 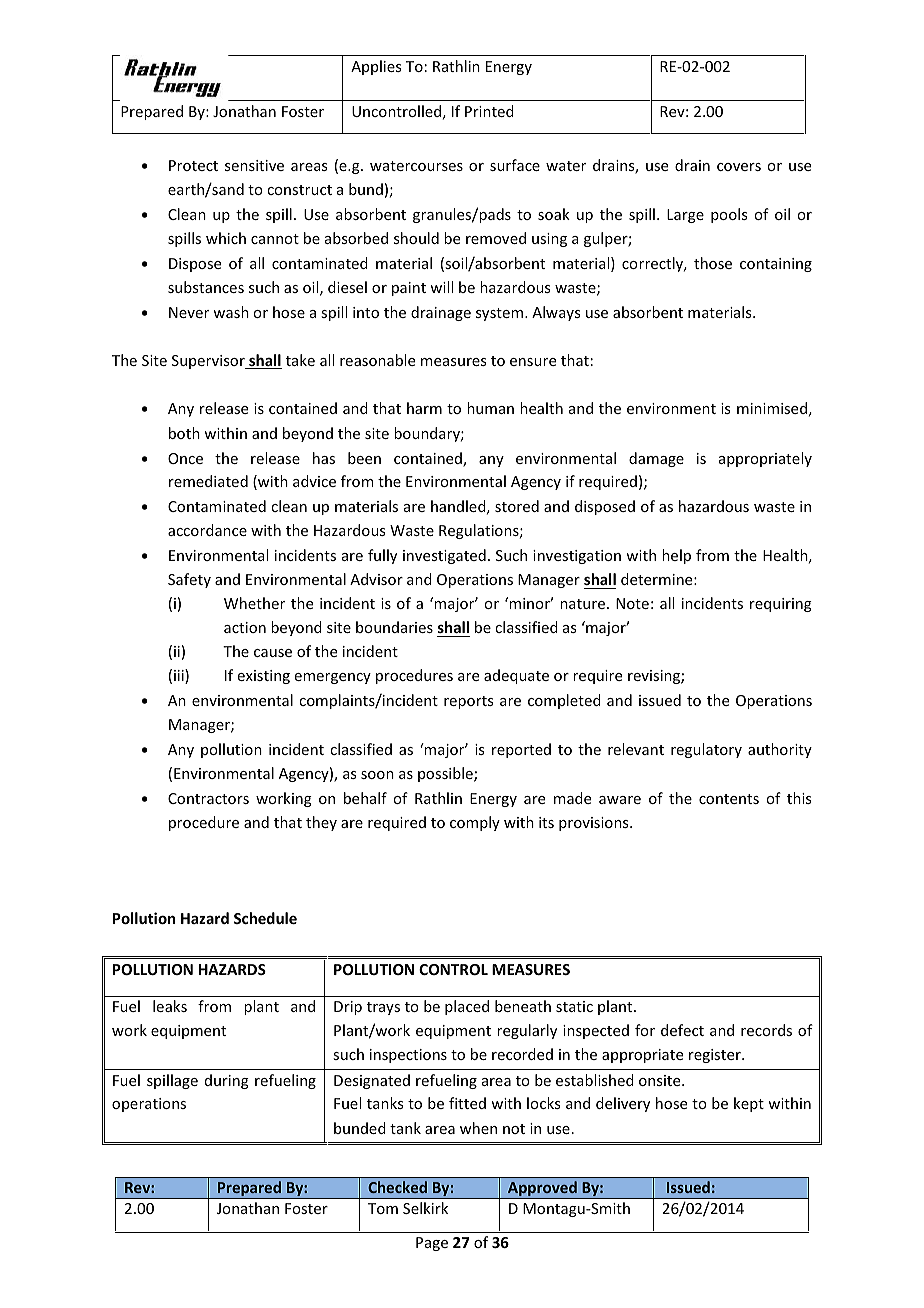 I want to click on during, so click(x=227, y=1081).
